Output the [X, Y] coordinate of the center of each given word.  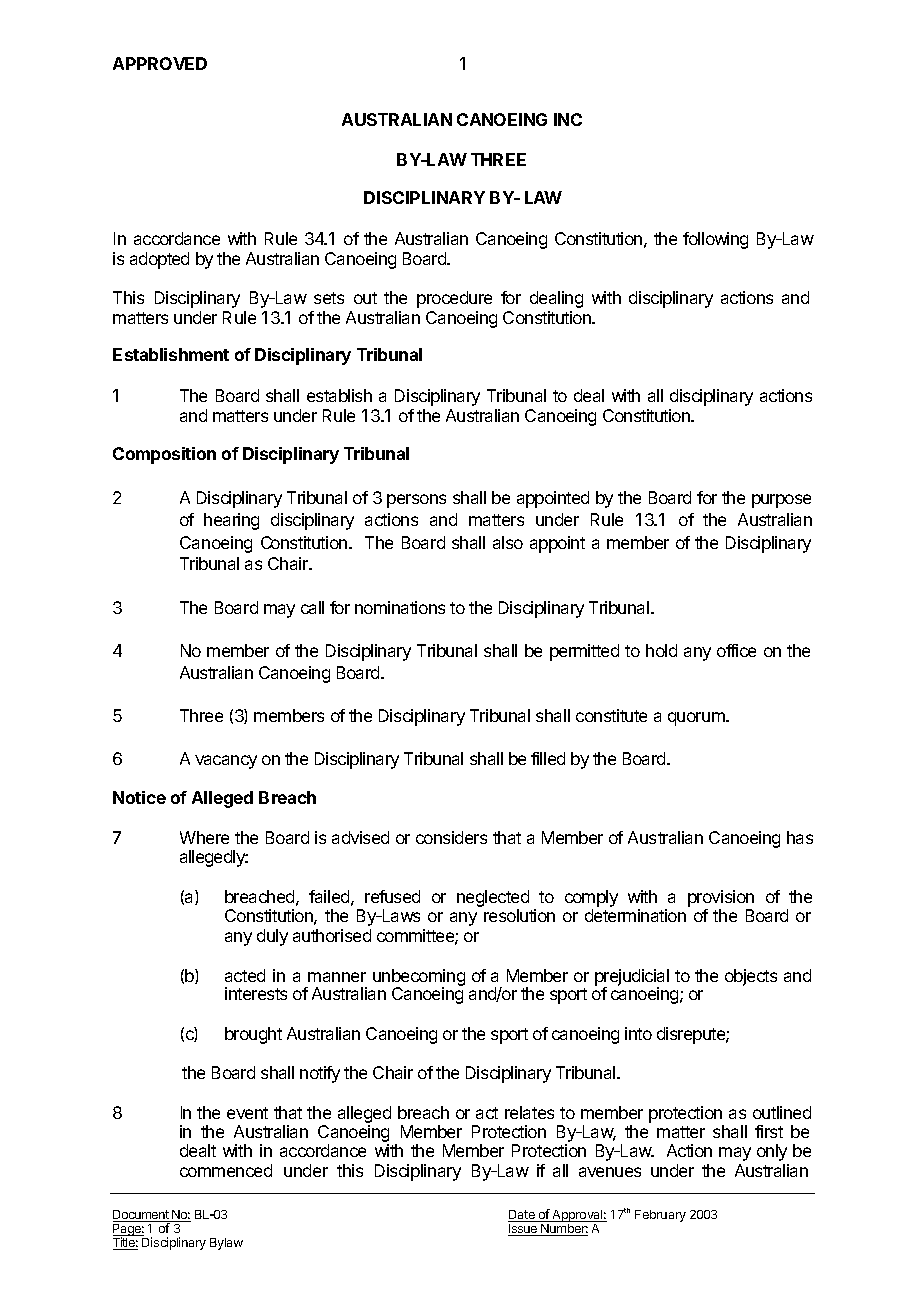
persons [416, 501]
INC [568, 119]
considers [451, 837]
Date [522, 1216]
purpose [781, 501]
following [715, 240]
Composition [164, 455]
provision [721, 898]
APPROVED [160, 63]
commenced [226, 1170]
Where [204, 837]
